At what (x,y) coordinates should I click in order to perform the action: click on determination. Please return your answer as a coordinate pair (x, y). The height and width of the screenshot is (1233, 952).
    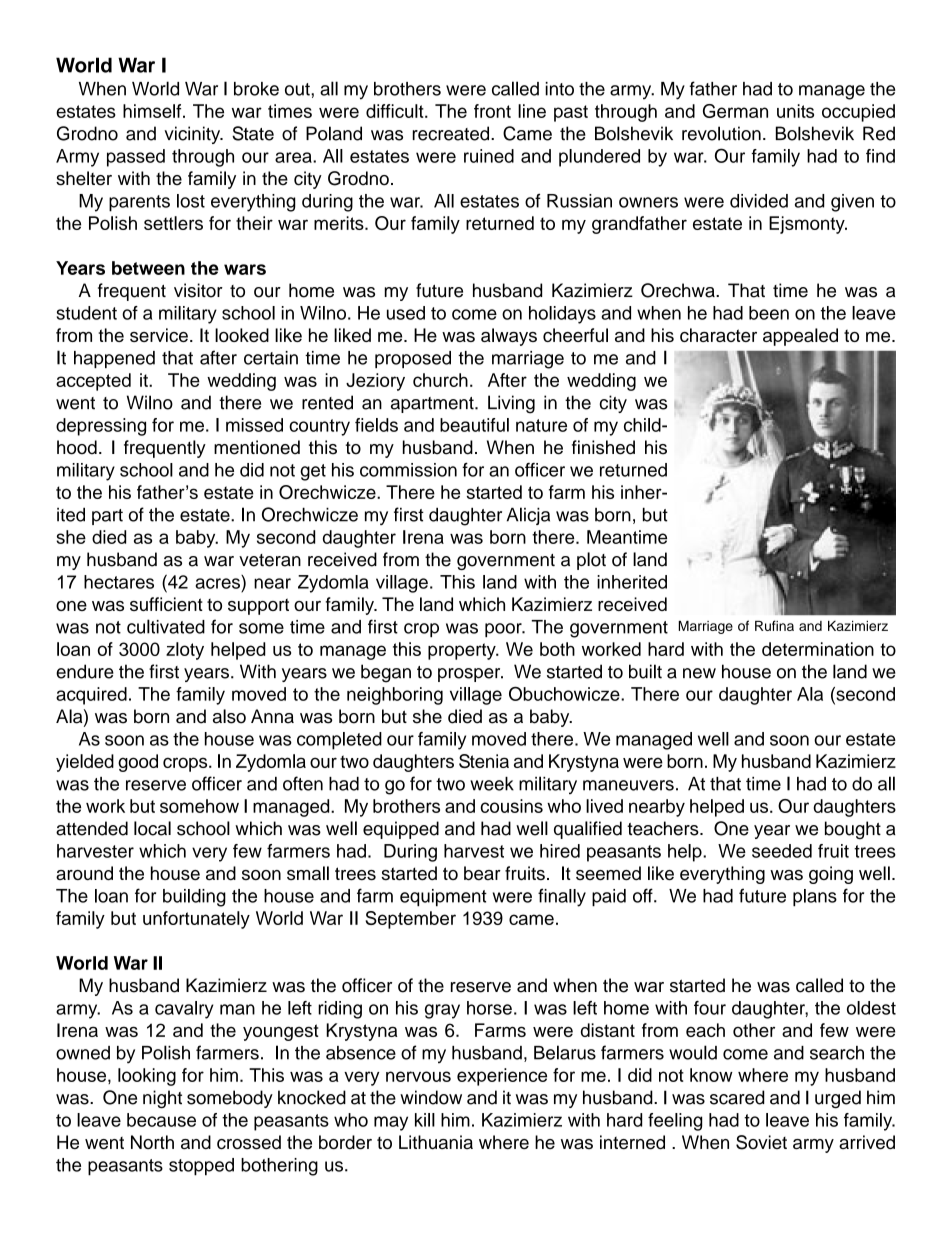
    Looking at the image, I should click on (818, 649).
